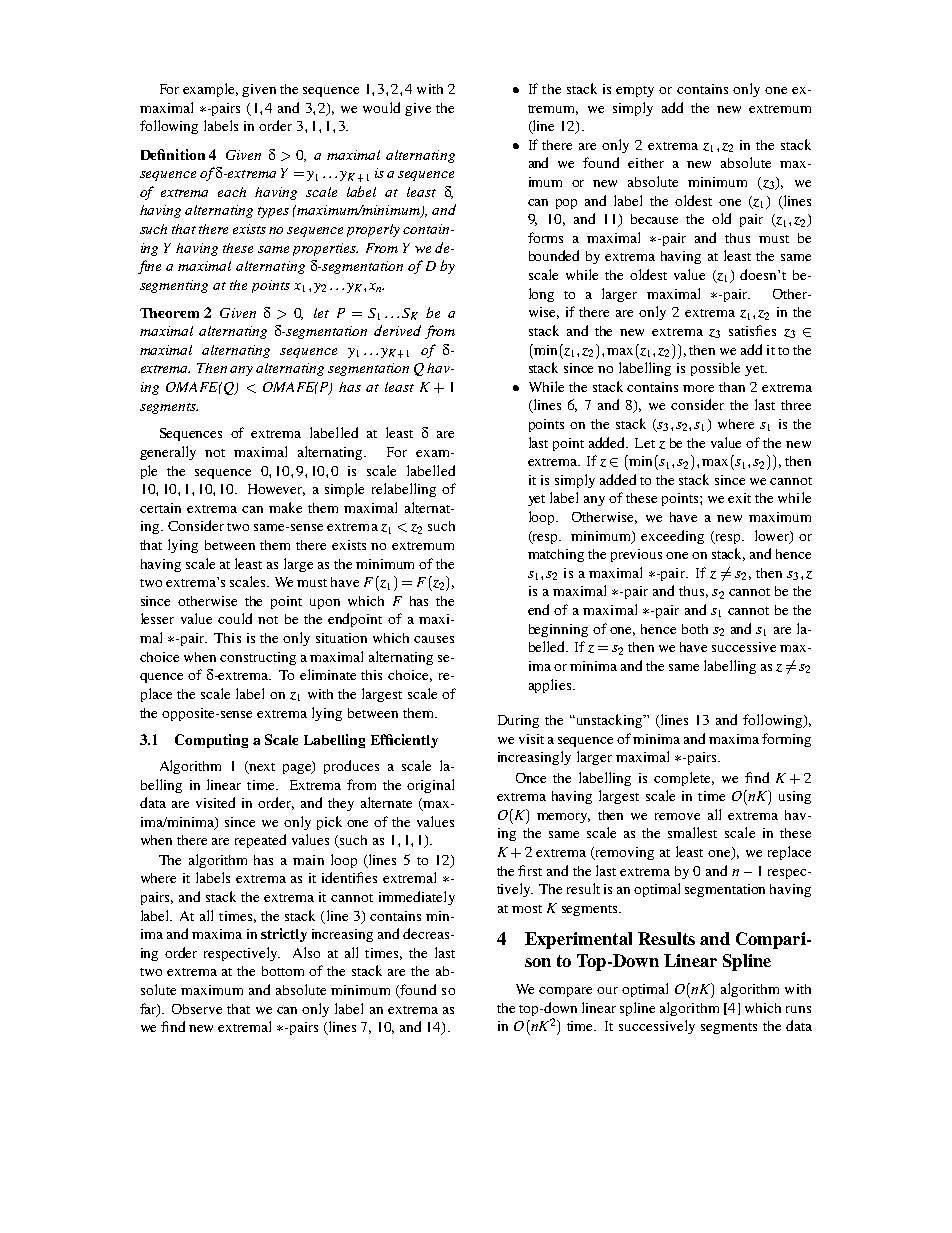 The width and height of the document is (952, 1233). What do you see at coordinates (397, 330) in the document?
I see `derived` at bounding box center [397, 330].
